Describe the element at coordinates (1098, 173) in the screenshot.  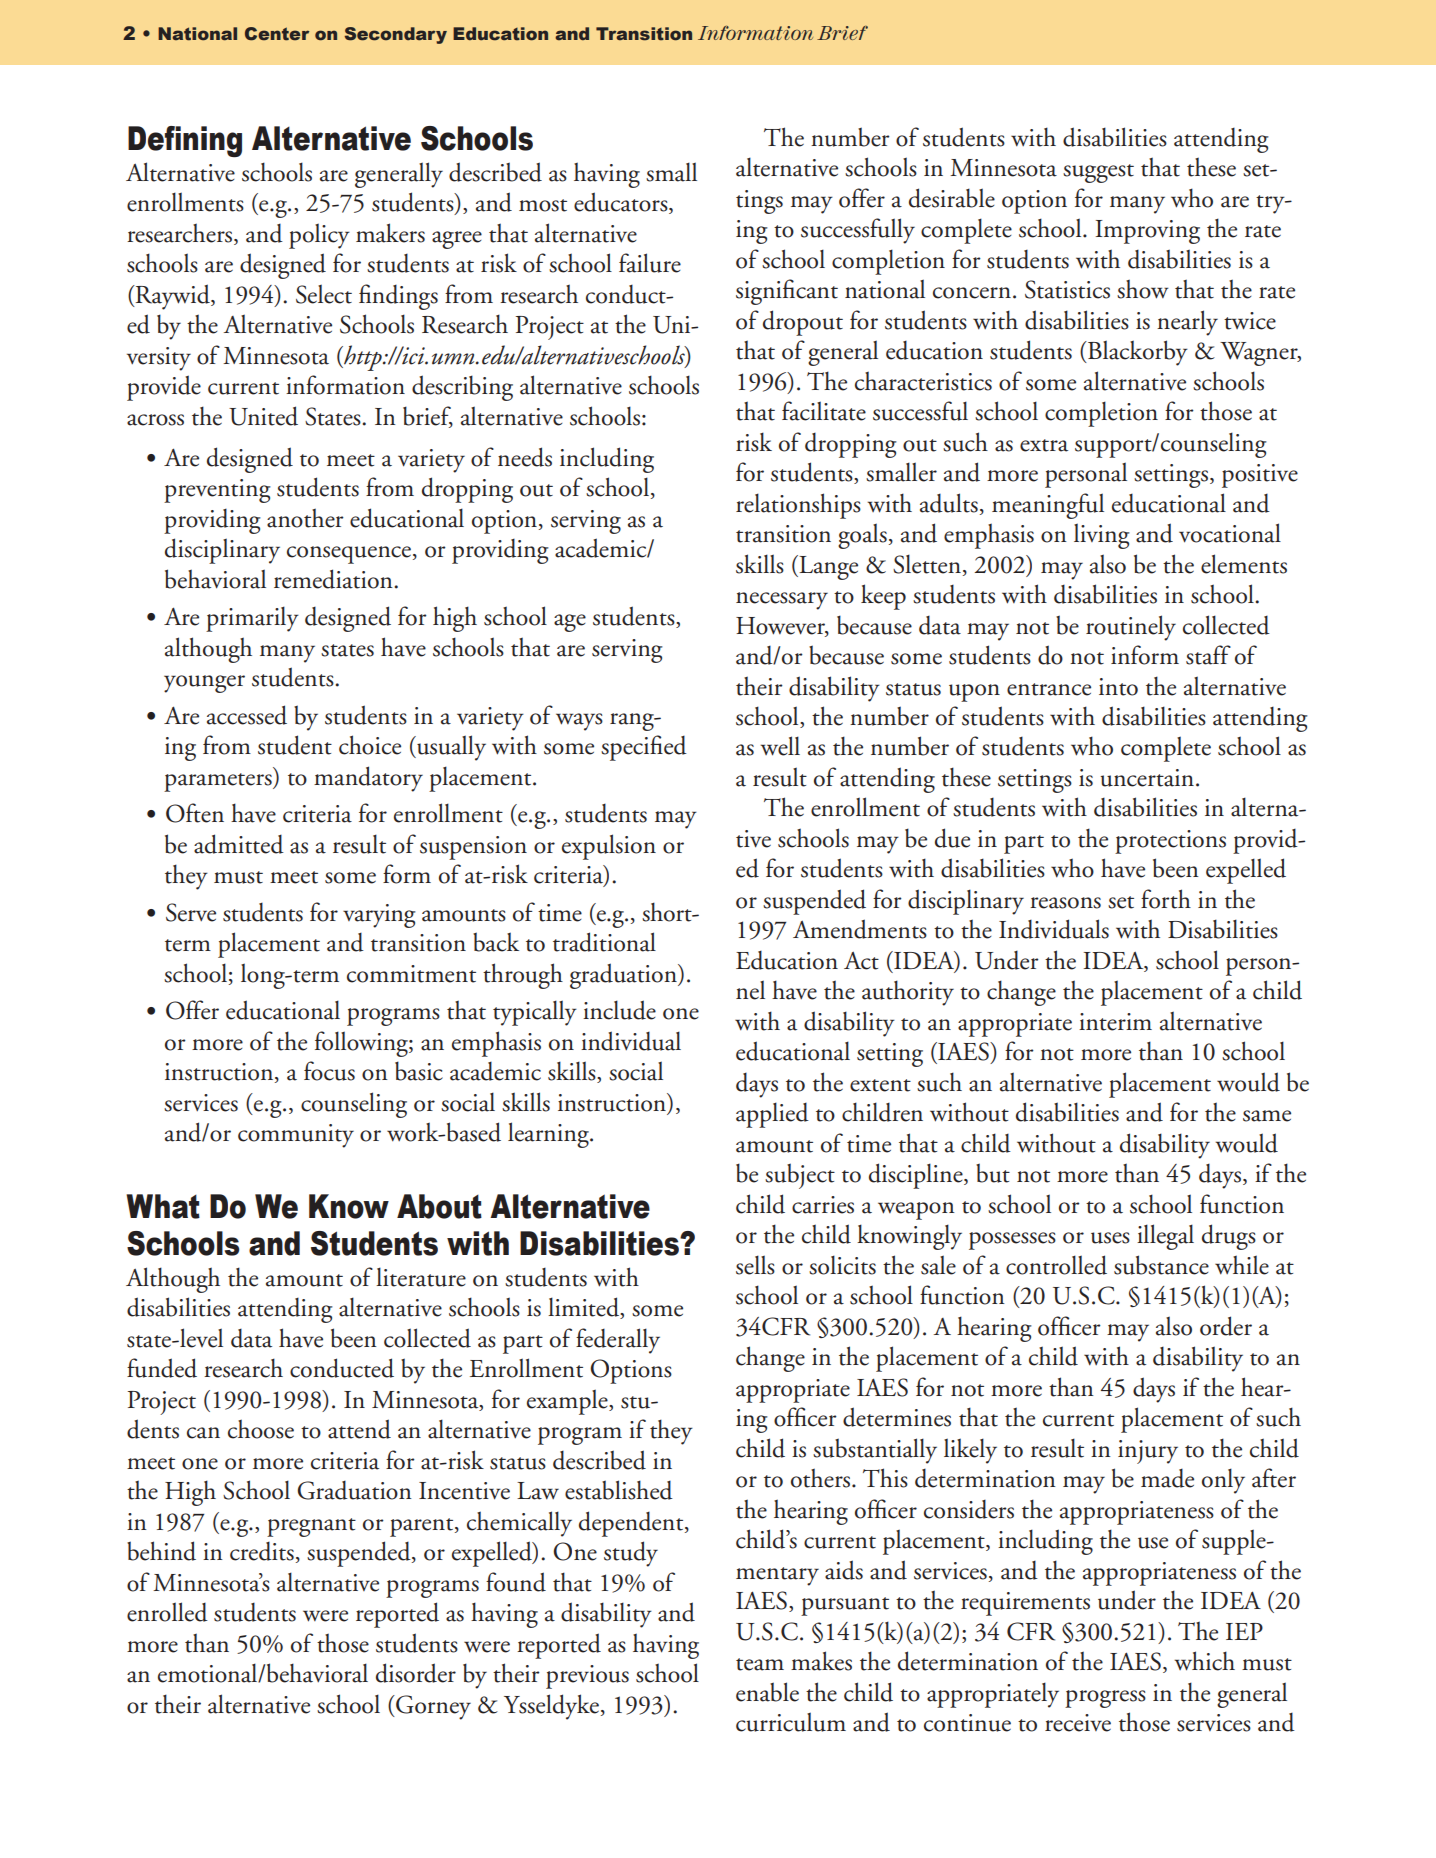
I see `suggest` at that location.
